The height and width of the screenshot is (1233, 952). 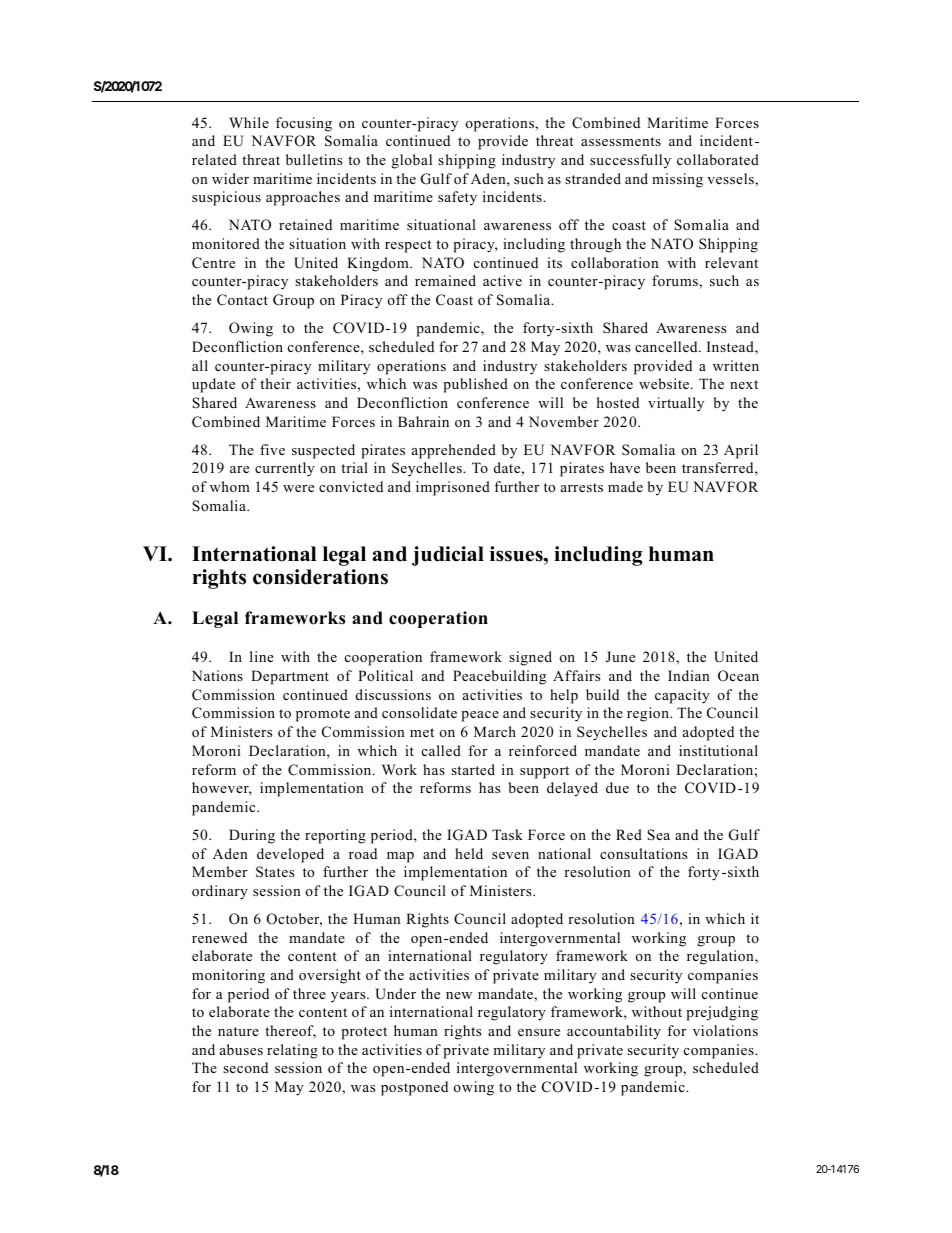 I want to click on relating, so click(x=292, y=1051).
